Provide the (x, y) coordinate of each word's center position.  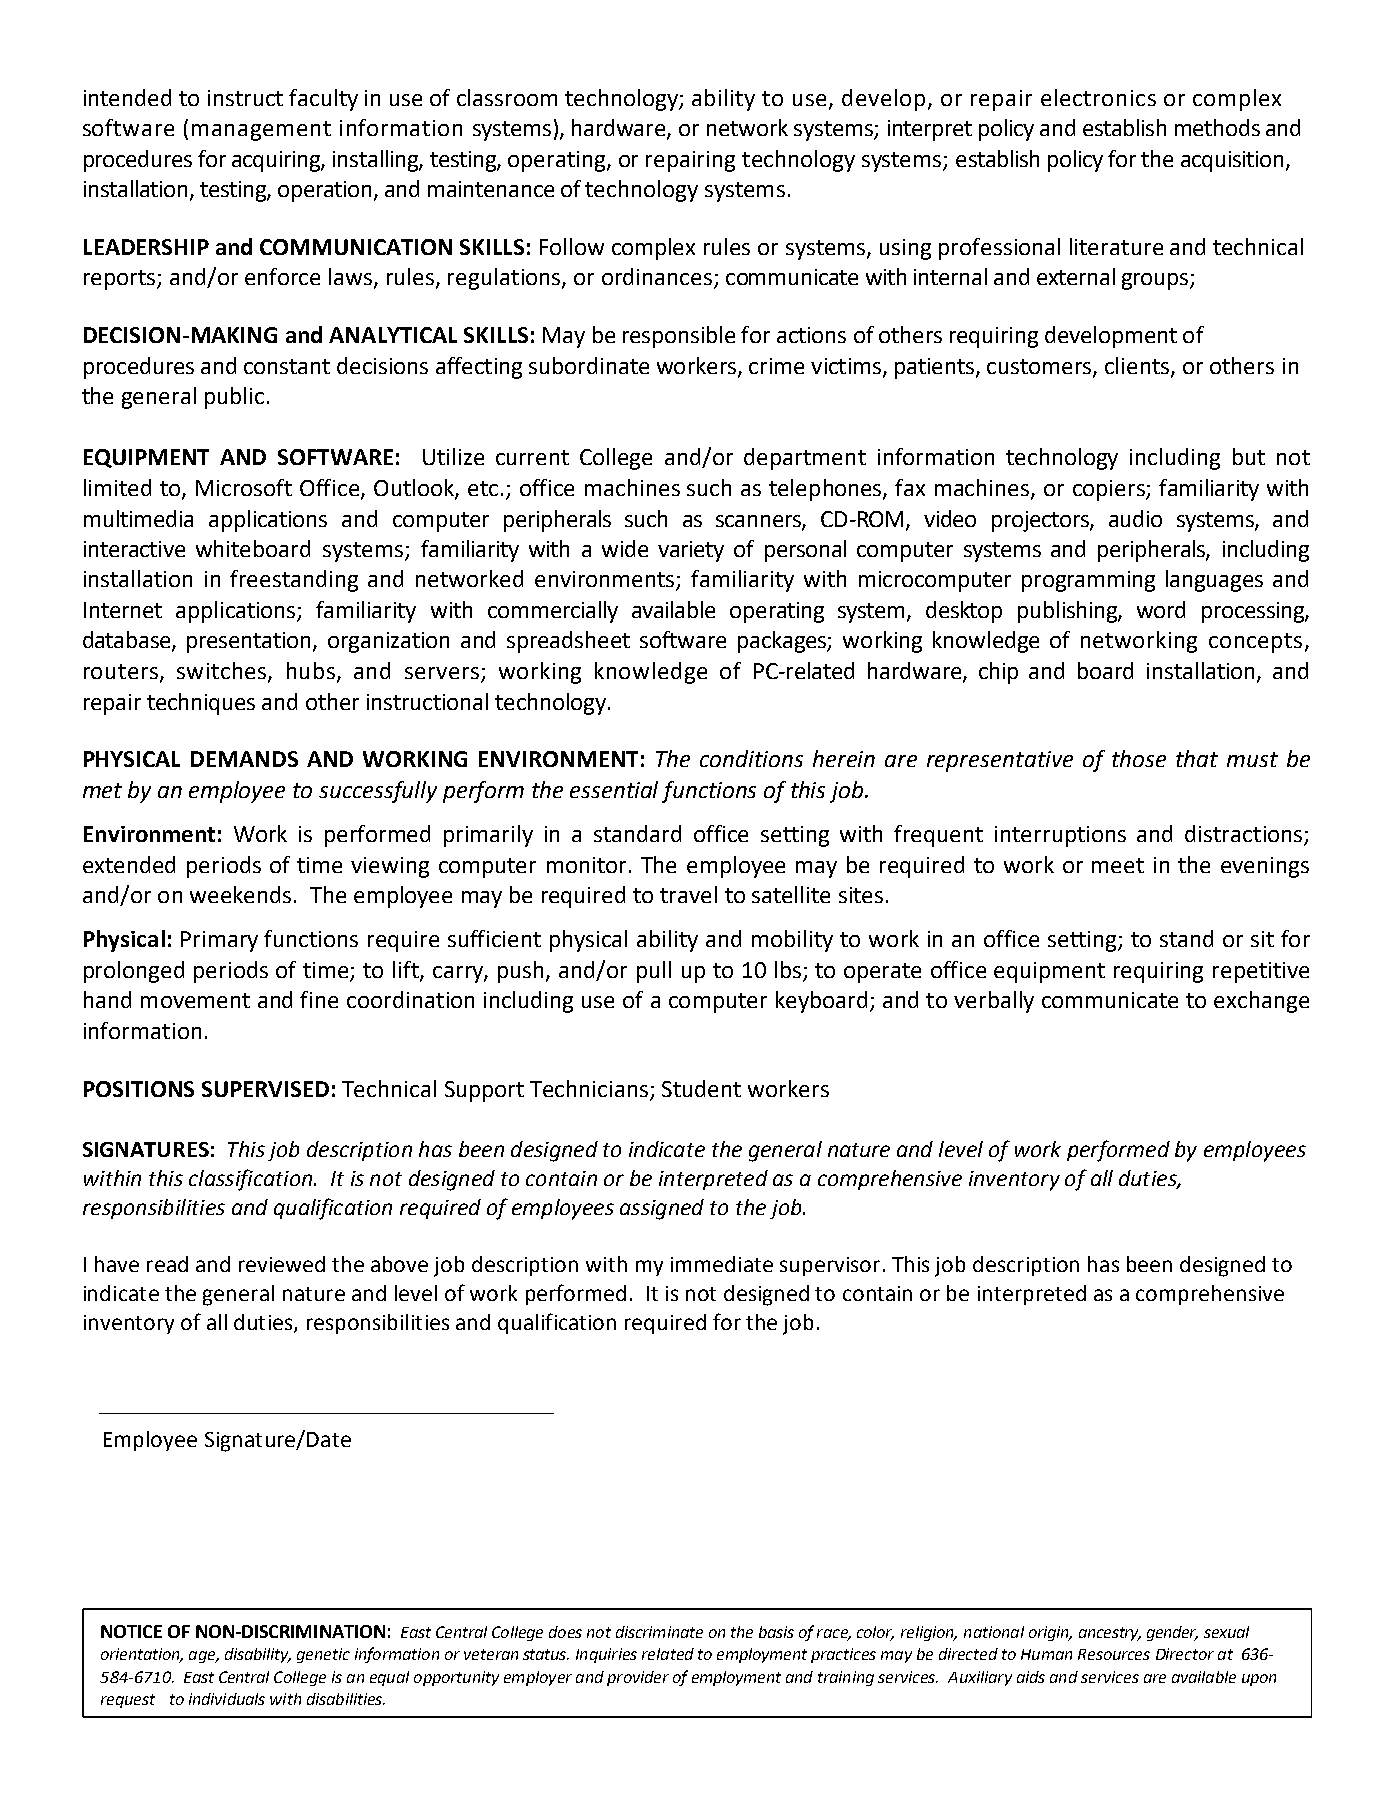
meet (1118, 865)
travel (688, 894)
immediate (722, 1264)
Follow (572, 246)
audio (1135, 518)
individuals (227, 1699)
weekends (240, 894)
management (261, 131)
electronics (1098, 97)
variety (691, 551)
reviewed (282, 1264)
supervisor (830, 1266)
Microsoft (244, 487)
